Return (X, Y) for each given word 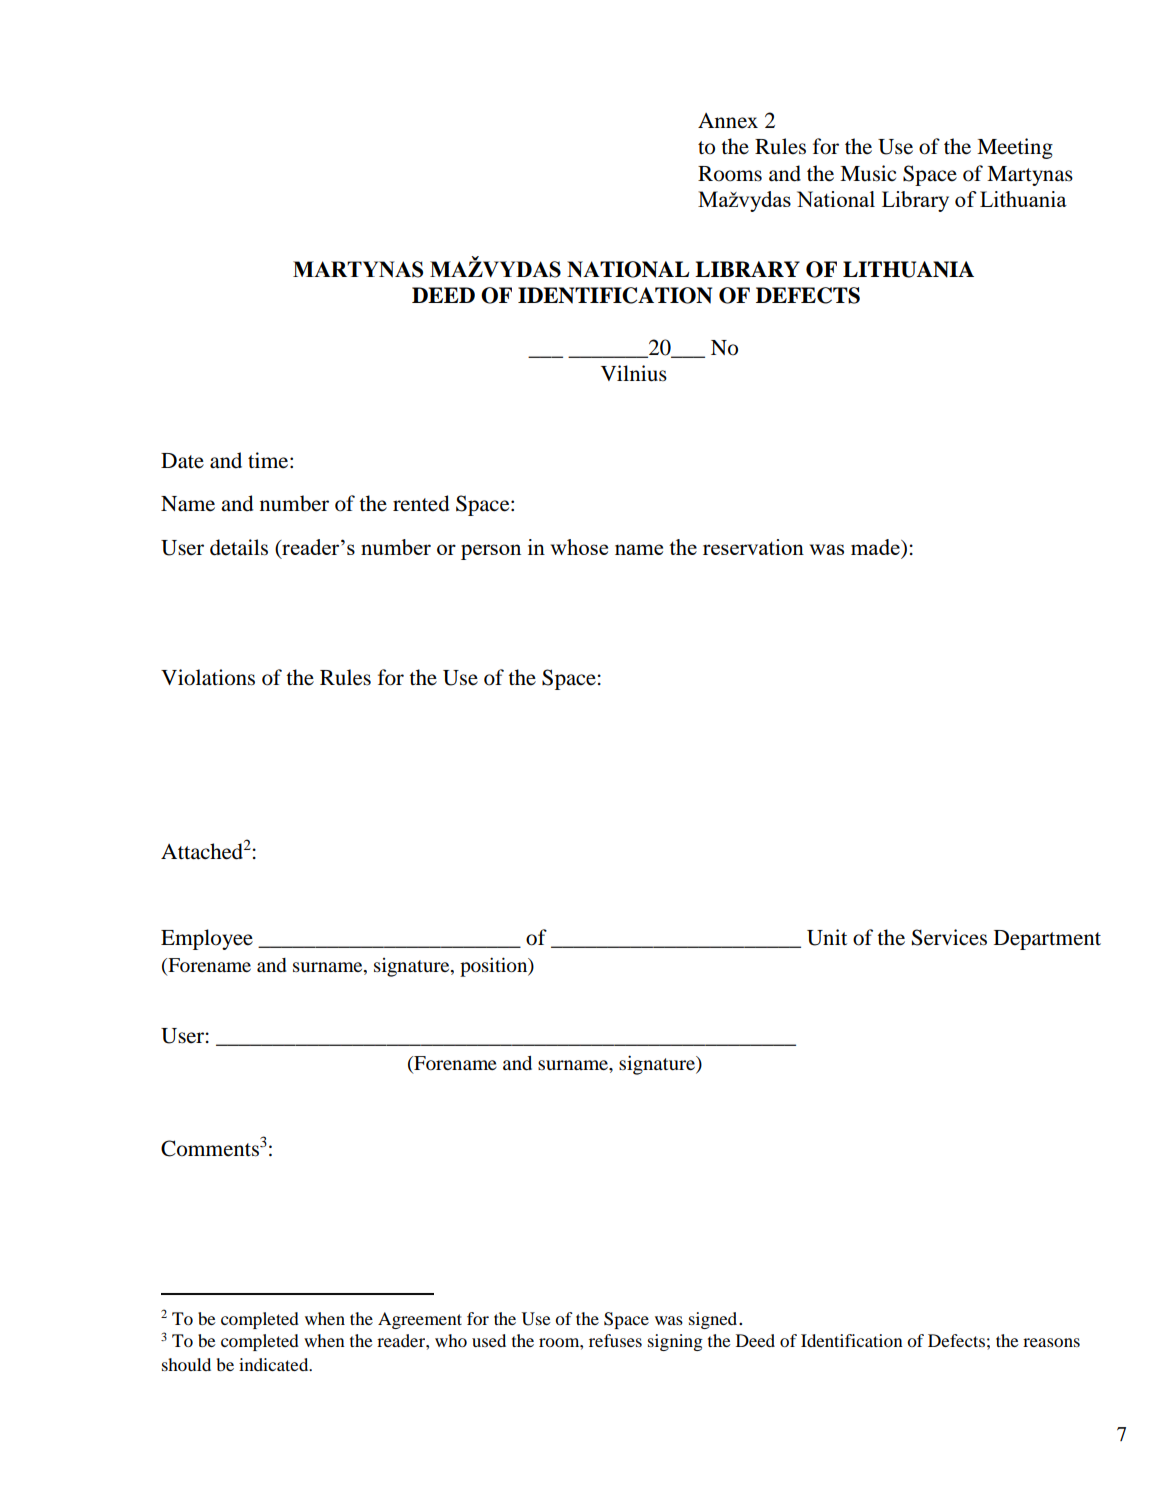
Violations (208, 677)
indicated (275, 1364)
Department (1047, 940)
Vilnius (634, 373)
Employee (207, 939)
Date (182, 461)
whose (579, 547)
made (876, 547)
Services (949, 937)
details (239, 547)
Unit (827, 937)
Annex (728, 121)
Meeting (1015, 148)
